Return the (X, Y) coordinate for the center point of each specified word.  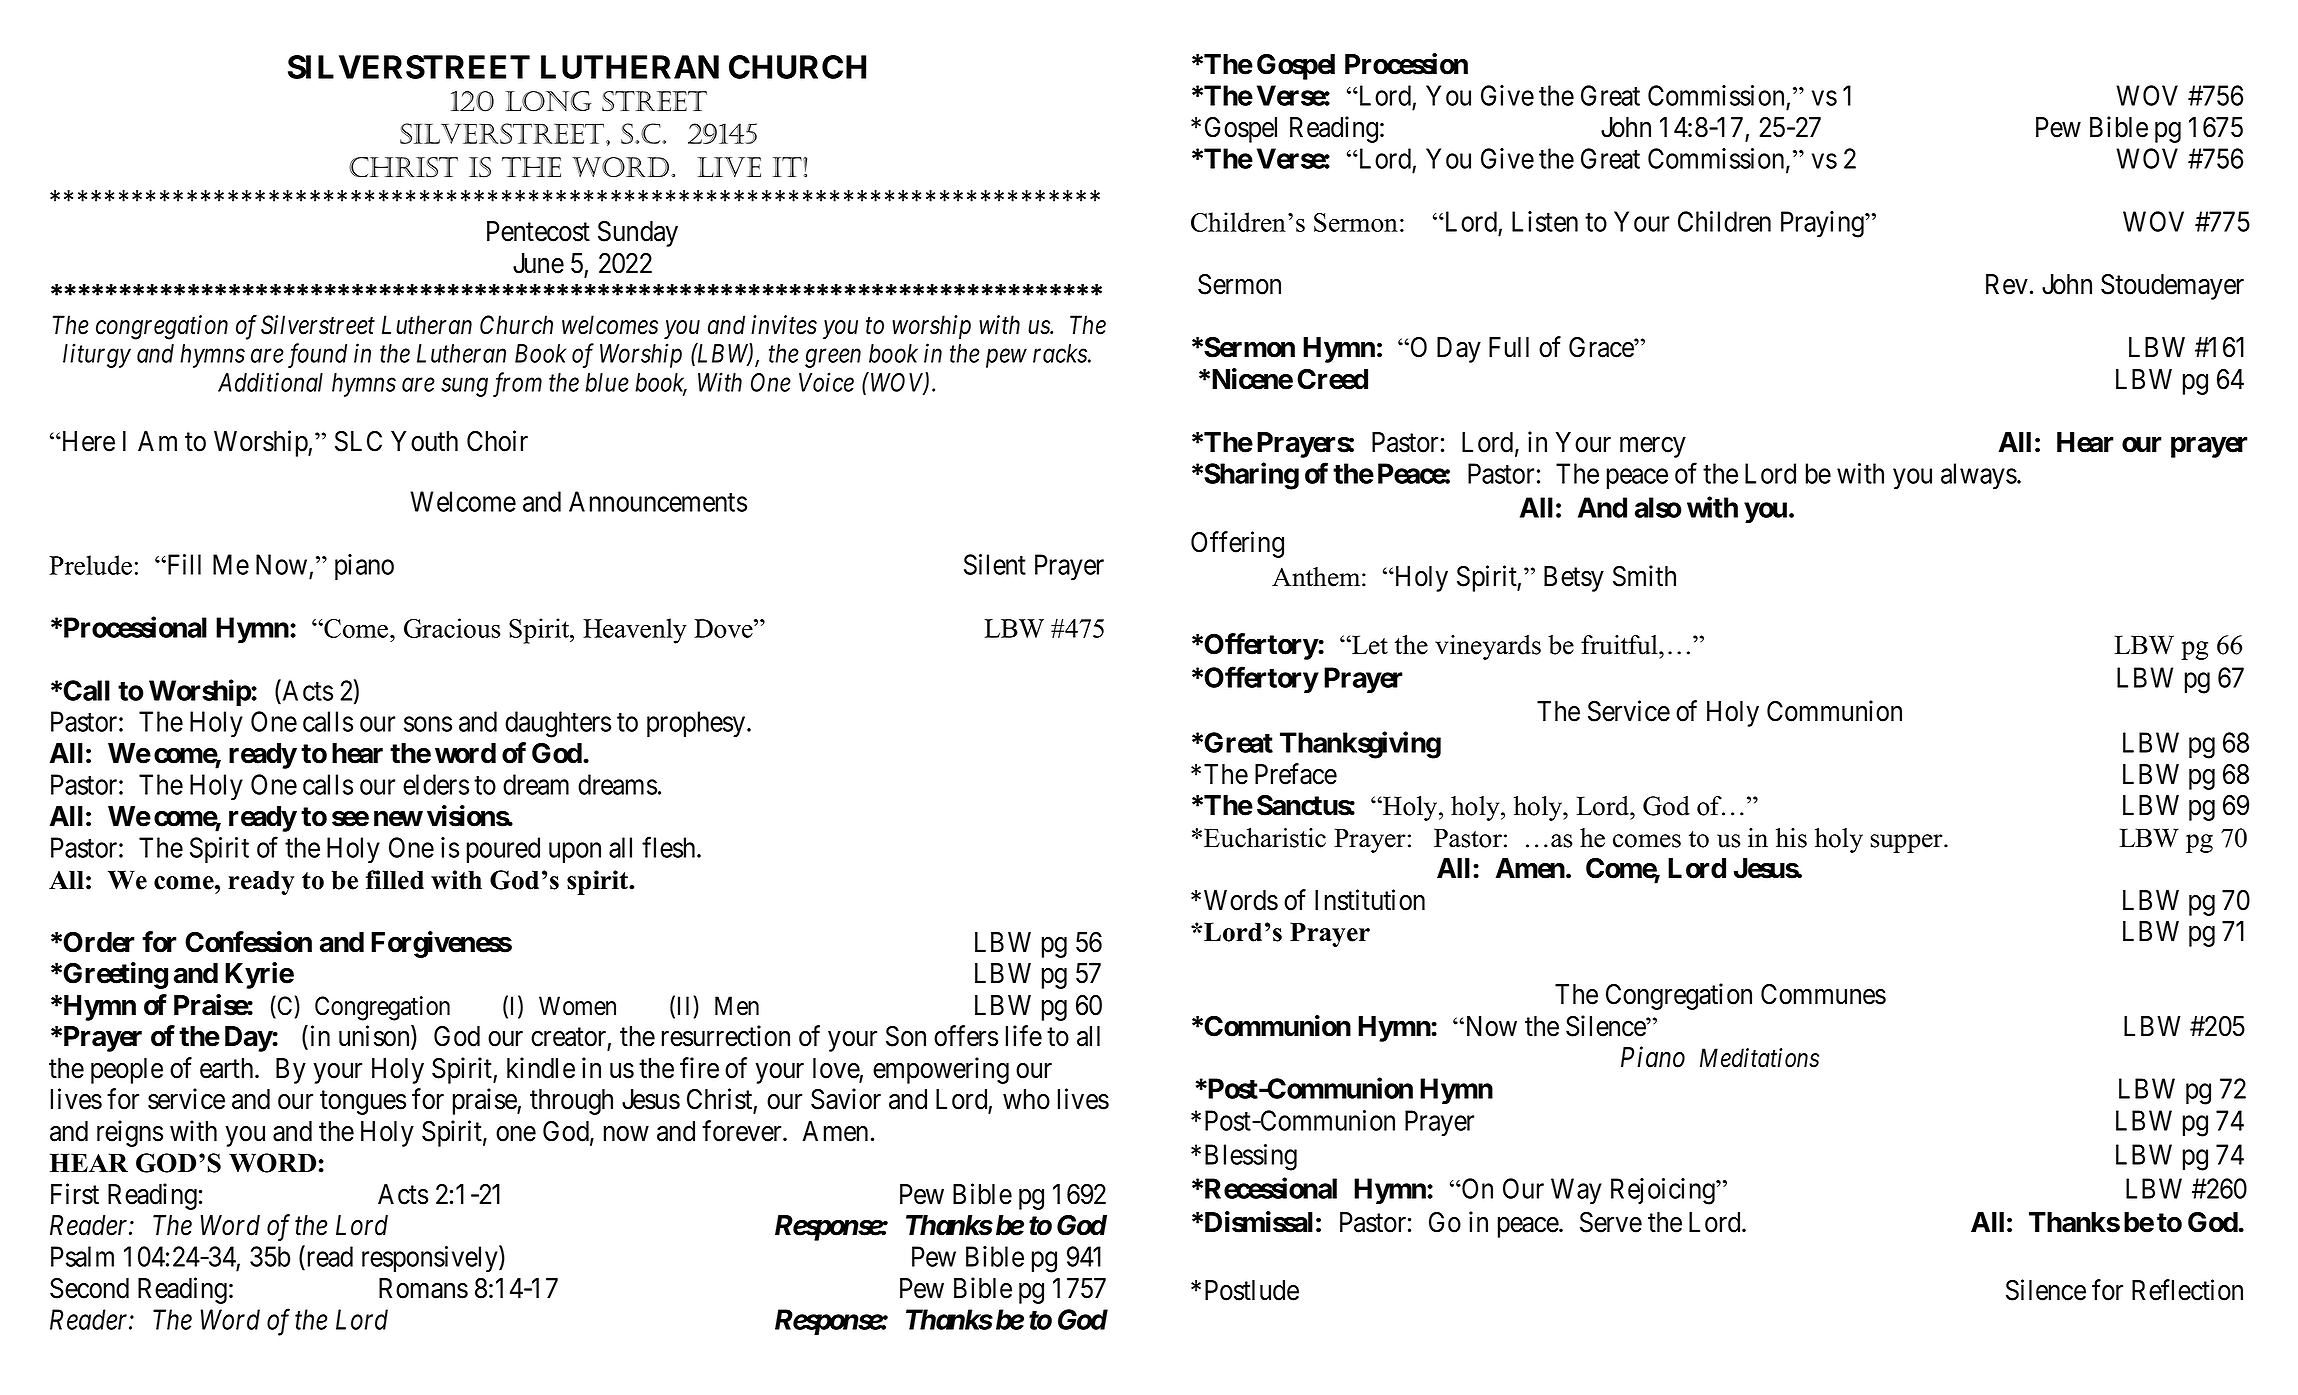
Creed (1332, 379)
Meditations (1759, 1058)
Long (548, 101)
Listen (1545, 221)
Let (1369, 645)
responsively (431, 1259)
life (1024, 1036)
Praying (1823, 224)
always (1979, 476)
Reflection (2187, 1290)
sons (428, 724)
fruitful (1620, 645)
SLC (358, 441)
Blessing (1251, 1157)
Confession (248, 942)
